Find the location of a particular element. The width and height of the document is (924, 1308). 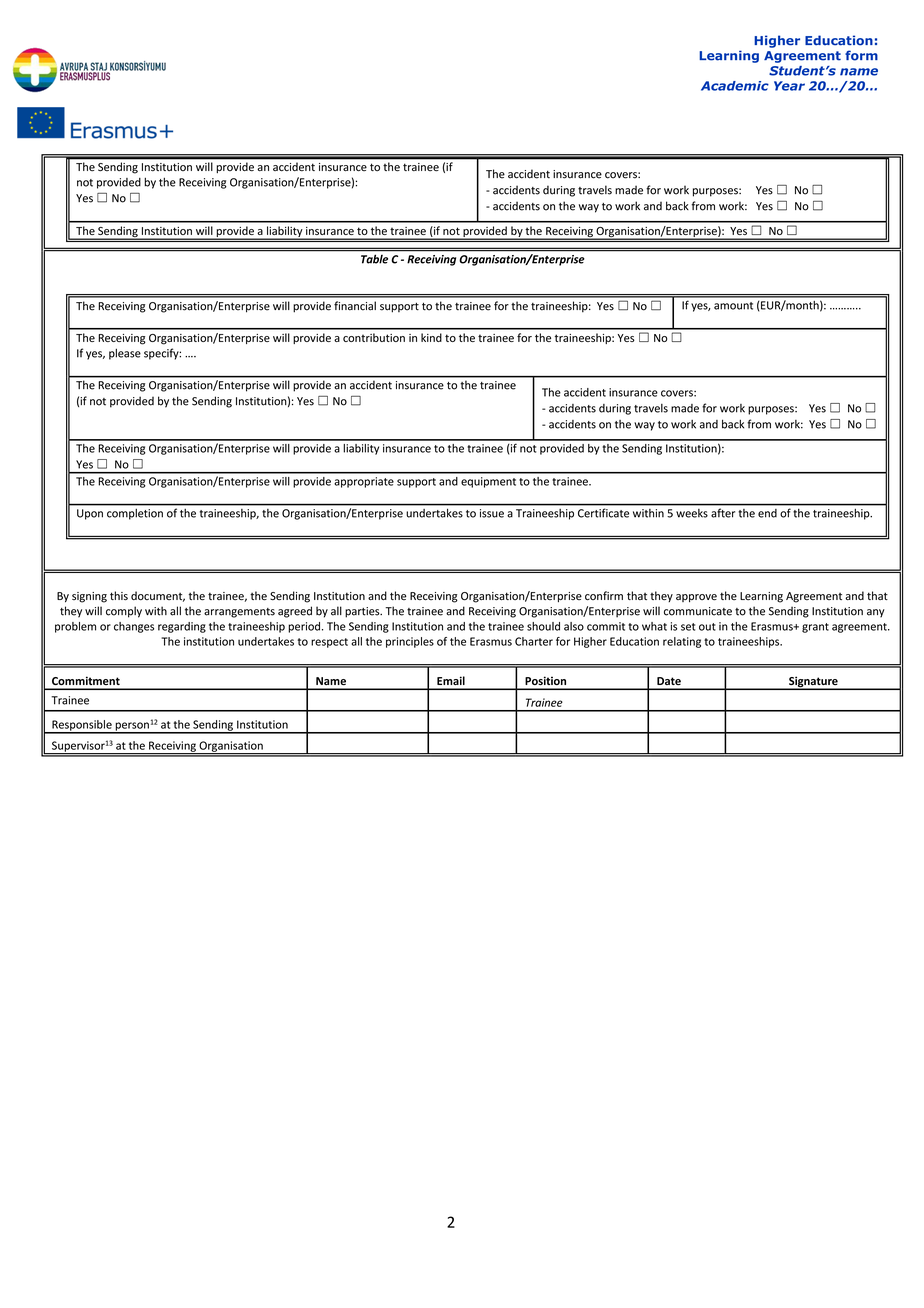

kind is located at coordinates (431, 337).
